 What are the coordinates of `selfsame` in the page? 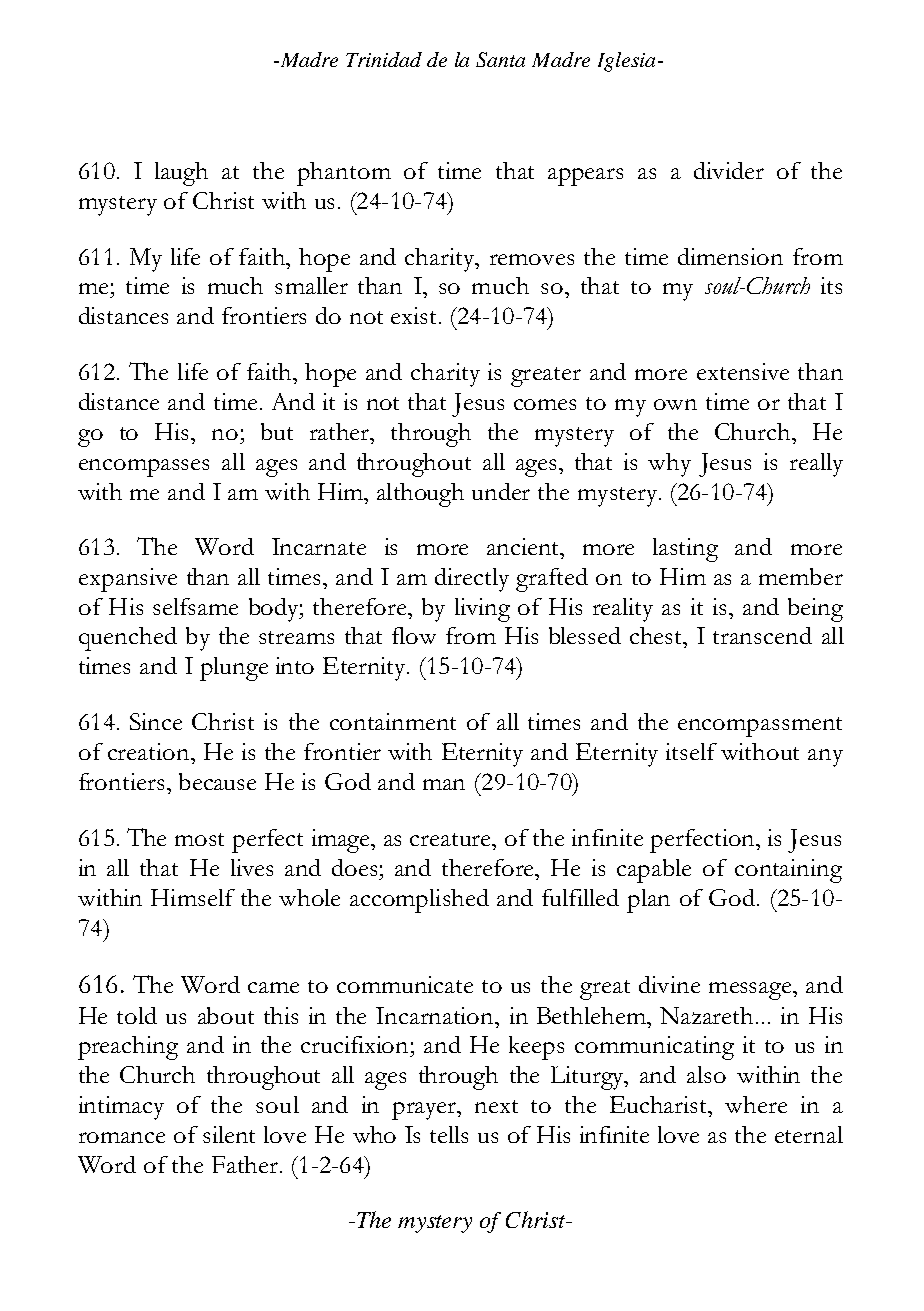 It's located at (195, 606).
